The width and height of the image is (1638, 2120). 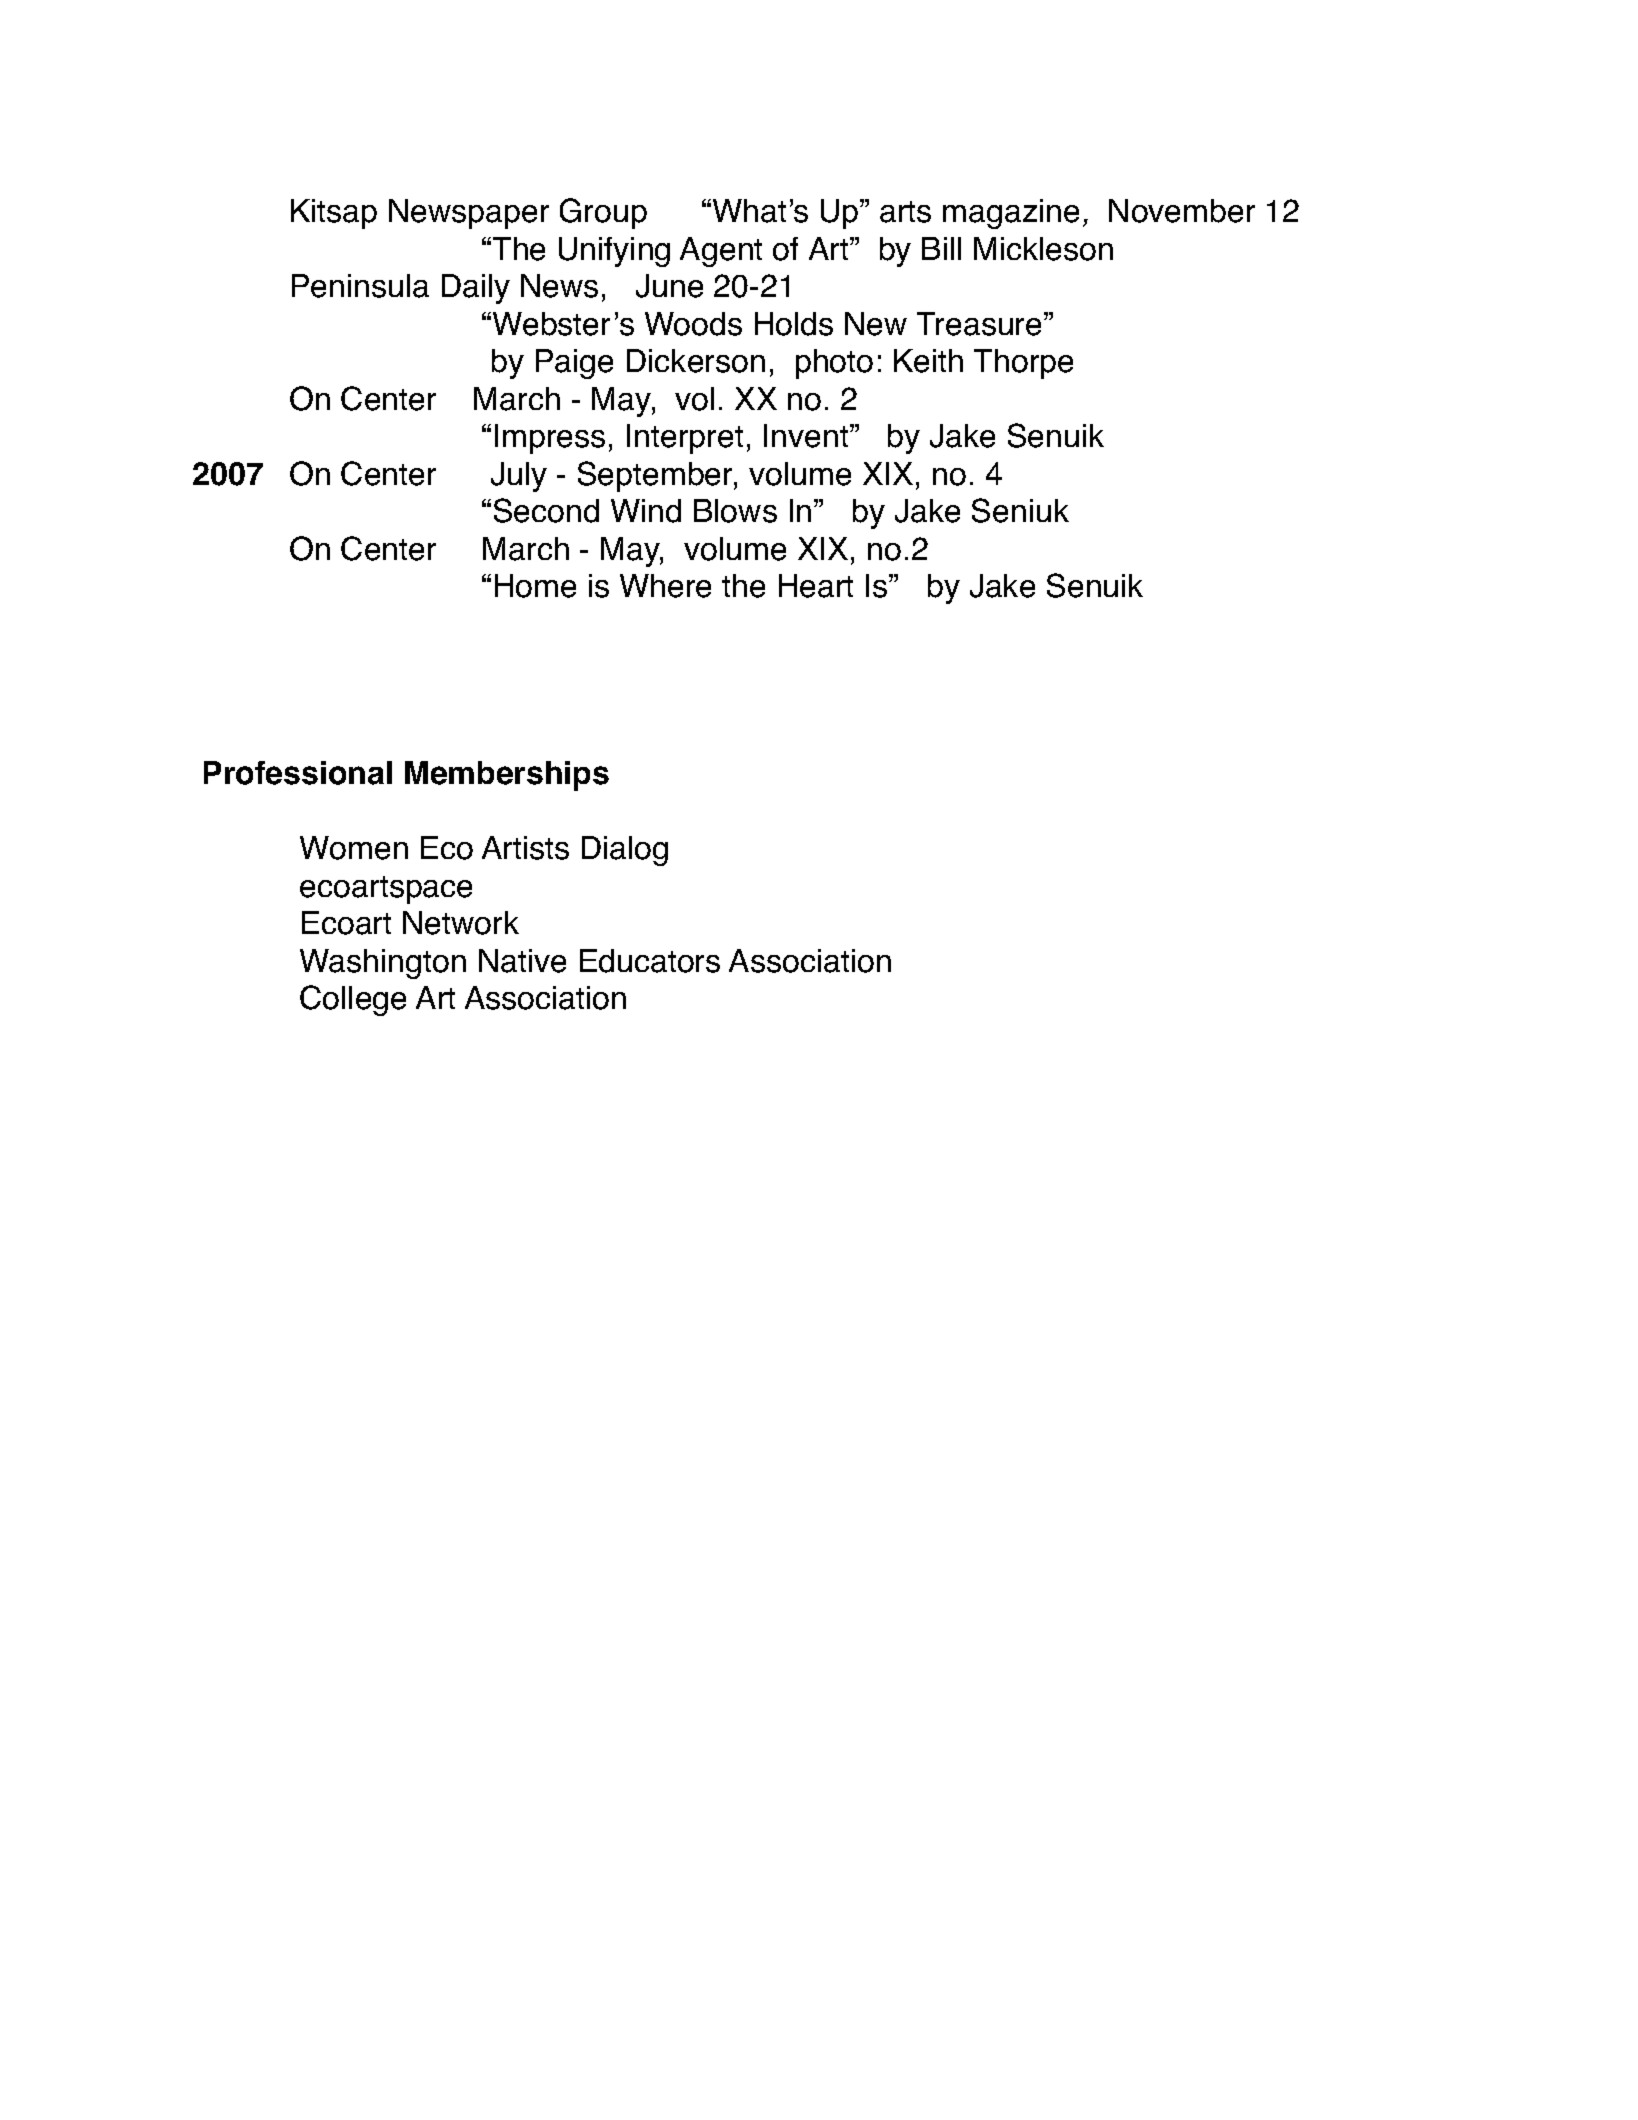 I want to click on Memberships, so click(x=507, y=776).
